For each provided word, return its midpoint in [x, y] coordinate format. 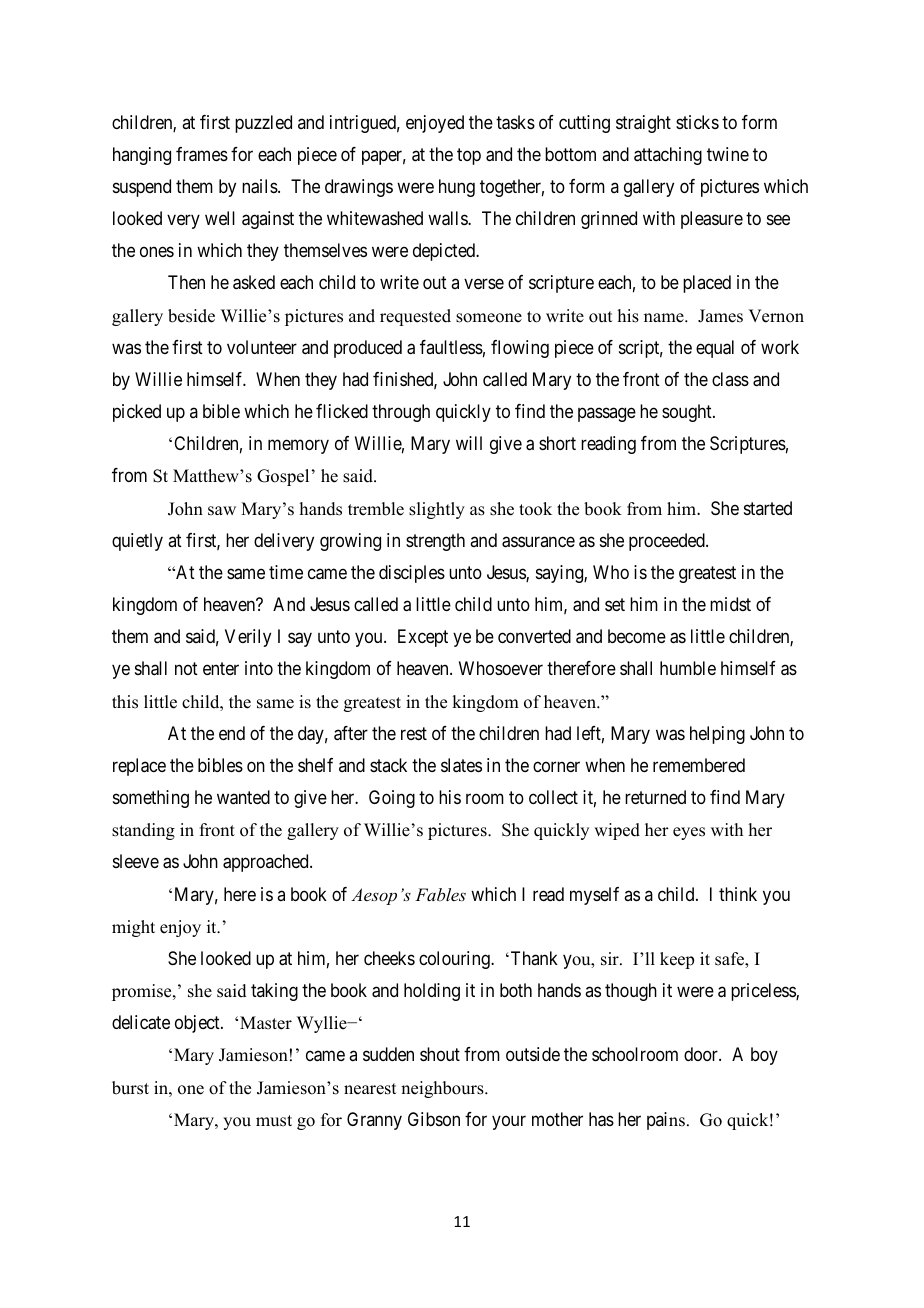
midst [730, 604]
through [401, 413]
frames [202, 154]
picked [137, 413]
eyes [689, 833]
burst [130, 1088]
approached [267, 863]
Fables [440, 894]
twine [728, 154]
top [469, 156]
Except [423, 638]
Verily [248, 638]
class [730, 379]
